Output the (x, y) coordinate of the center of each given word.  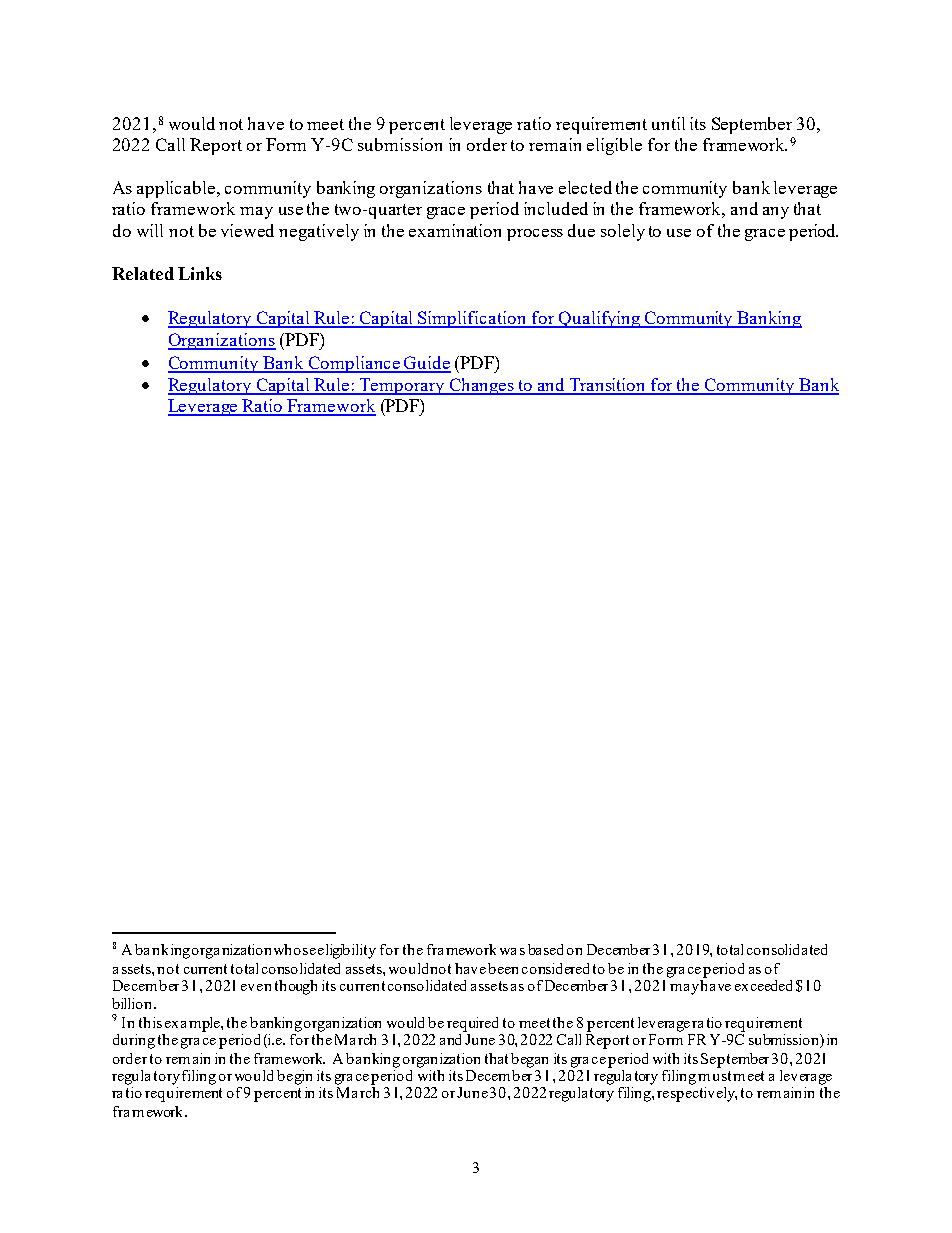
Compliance (354, 364)
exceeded (763, 985)
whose (295, 949)
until (668, 123)
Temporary (402, 386)
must (714, 1076)
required (472, 1024)
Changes (482, 386)
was (512, 951)
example (193, 1024)
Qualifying (600, 319)
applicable (177, 189)
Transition (608, 386)
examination (455, 230)
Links (200, 273)
